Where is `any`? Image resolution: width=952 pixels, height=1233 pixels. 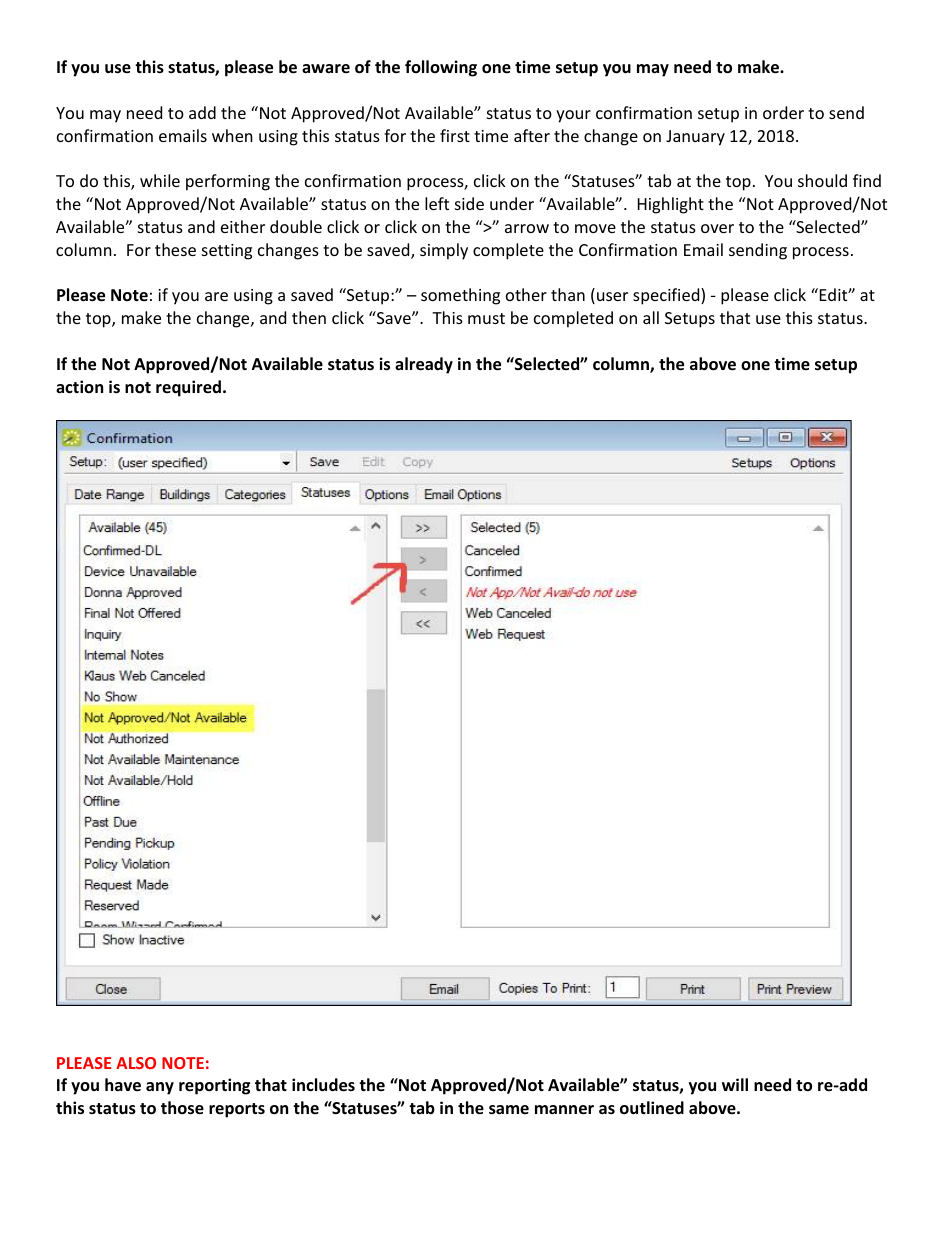
any is located at coordinates (160, 1088).
